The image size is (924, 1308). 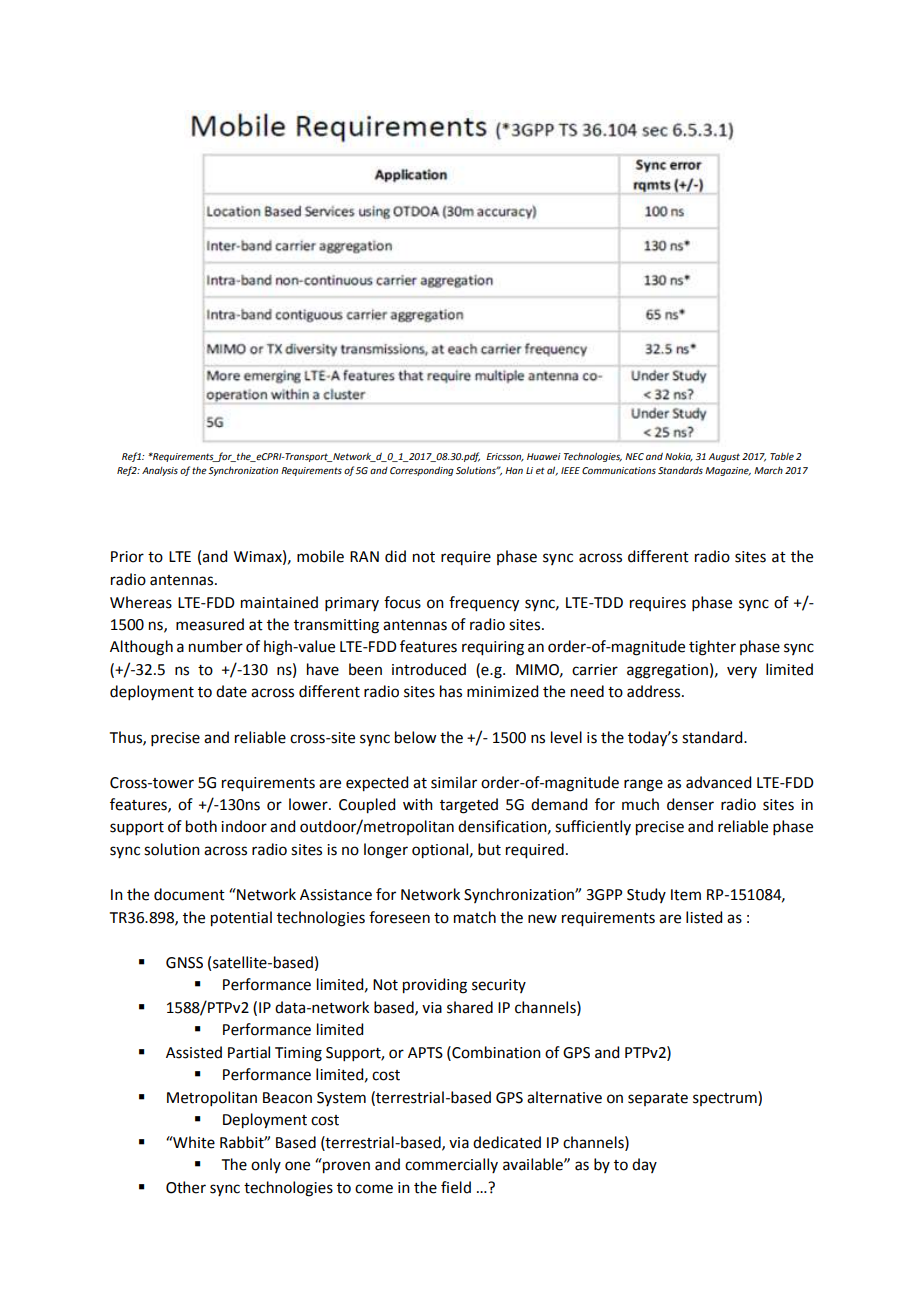 What do you see at coordinates (469, 806) in the document?
I see `targeted` at bounding box center [469, 806].
